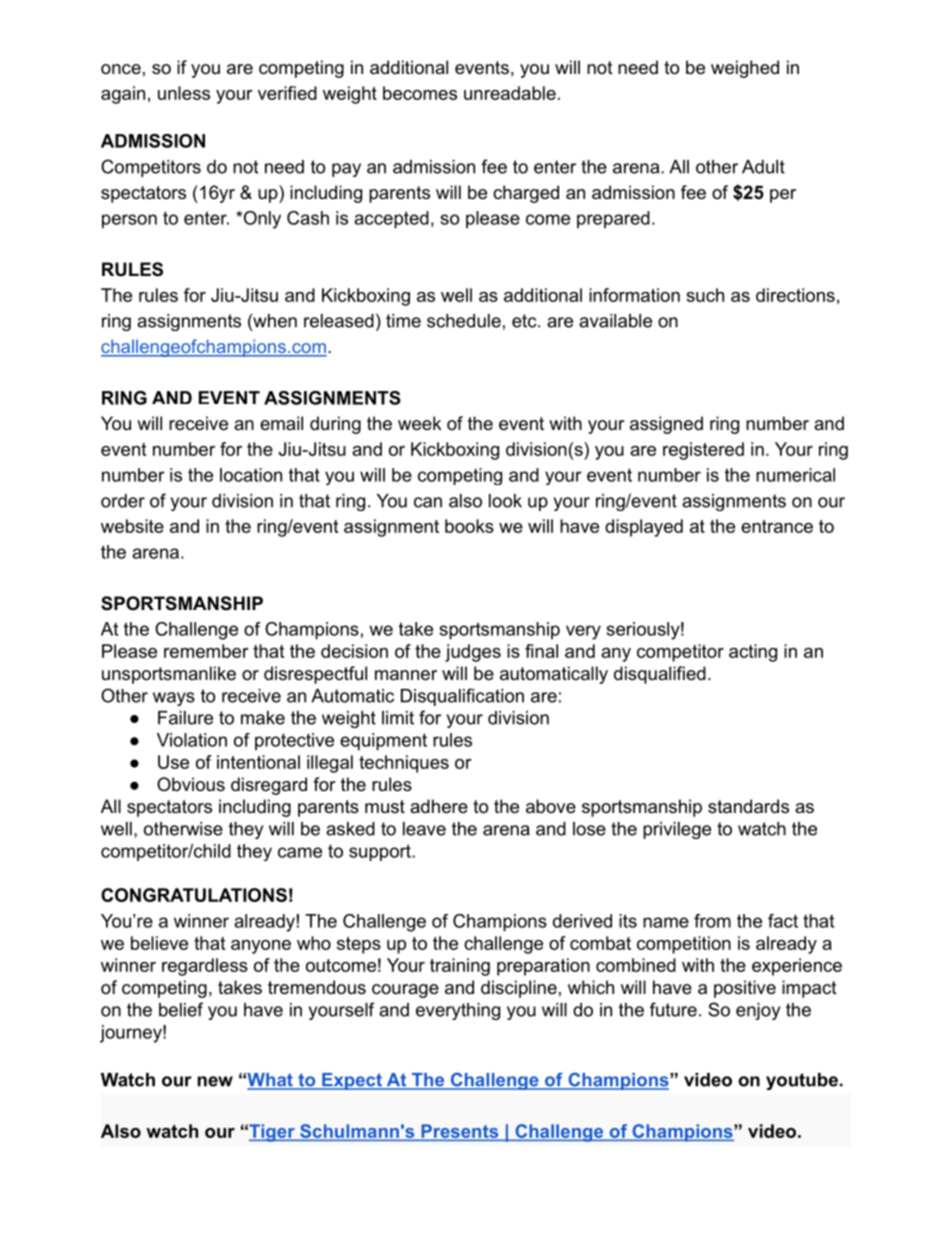 Image resolution: width=952 pixels, height=1233 pixels. What do you see at coordinates (459, 1132) in the screenshot?
I see `Presents` at bounding box center [459, 1132].
